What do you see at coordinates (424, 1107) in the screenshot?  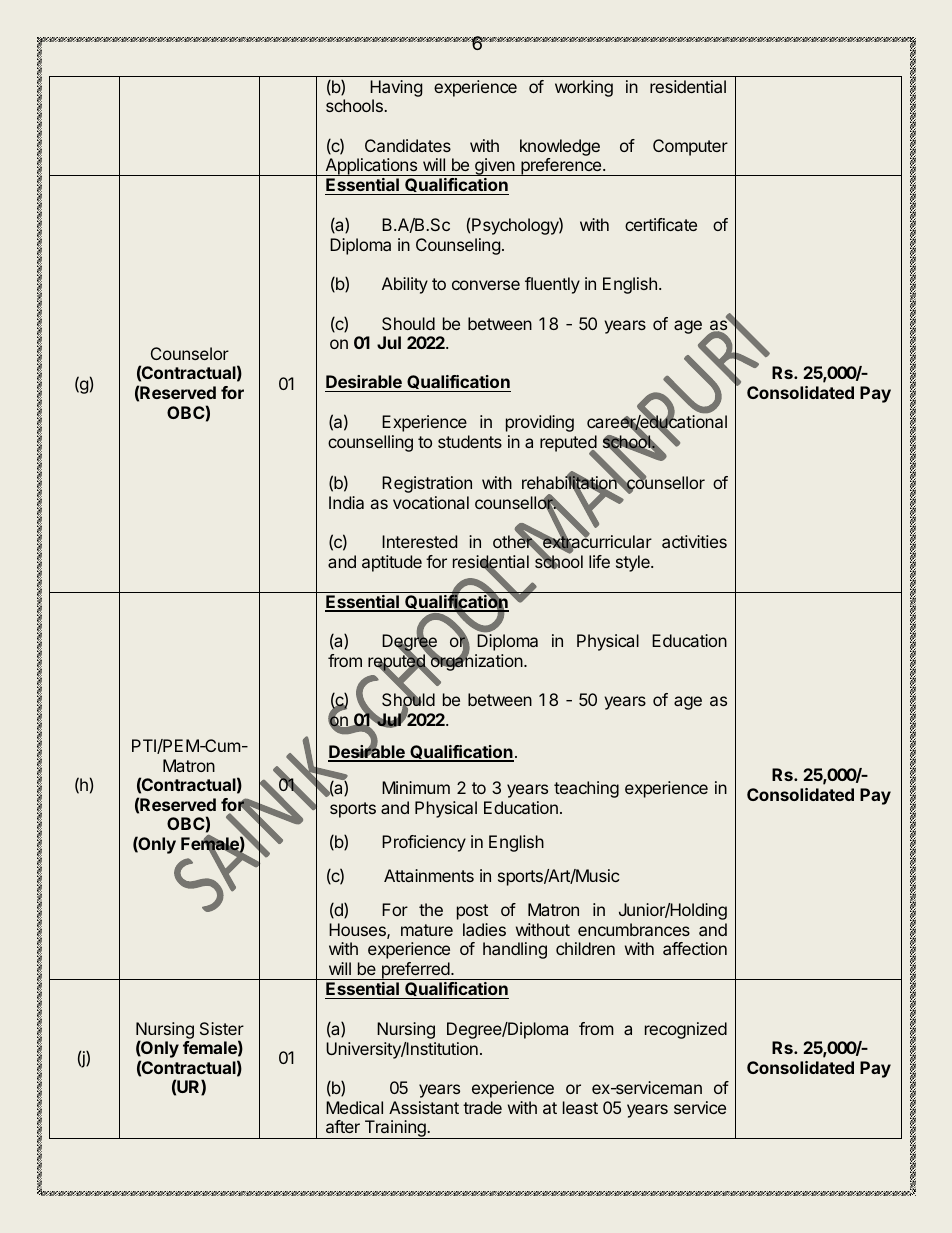 I see `Assistant` at bounding box center [424, 1107].
